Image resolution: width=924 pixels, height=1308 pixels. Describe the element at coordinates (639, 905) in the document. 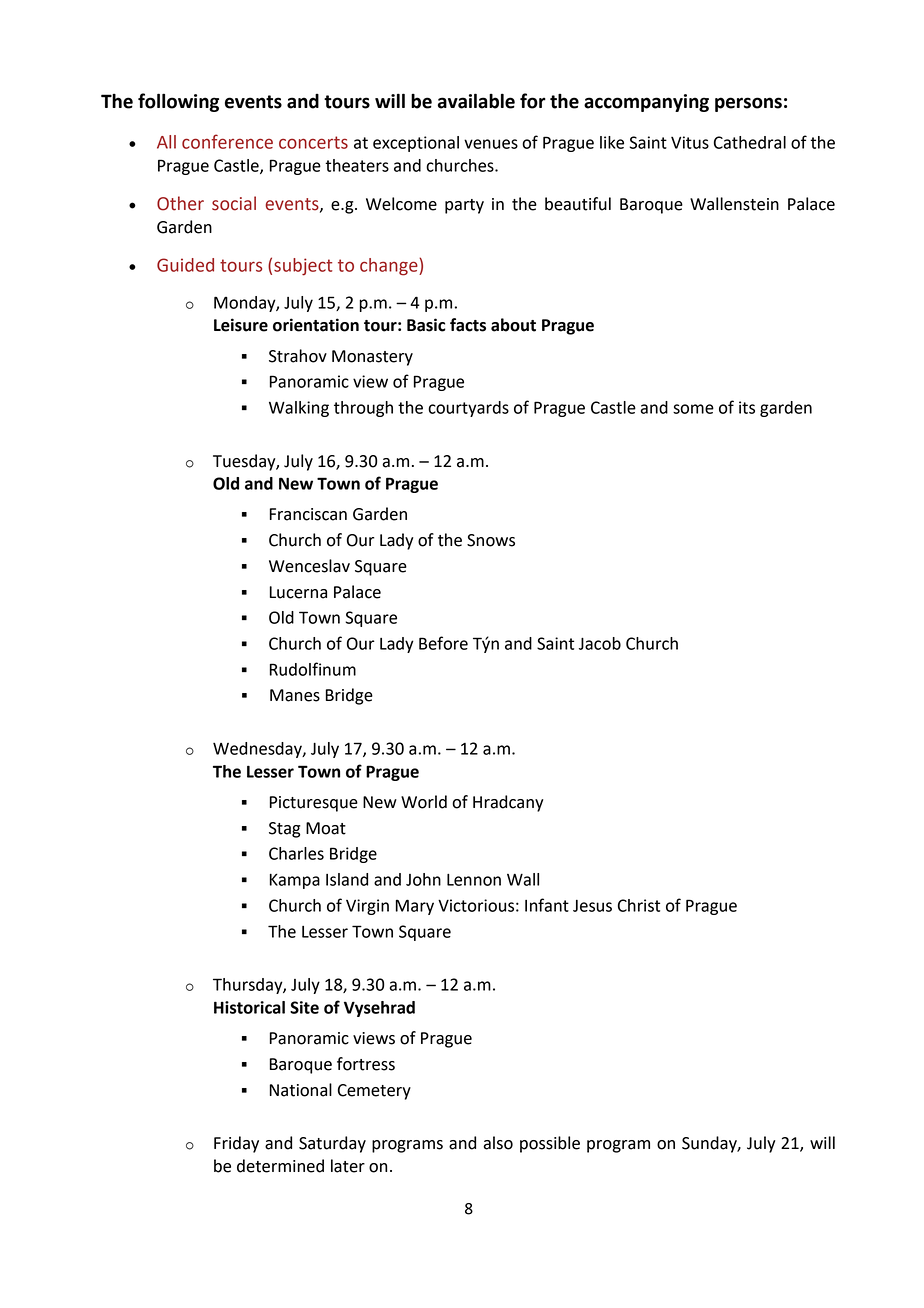

I see `Christ` at that location.
